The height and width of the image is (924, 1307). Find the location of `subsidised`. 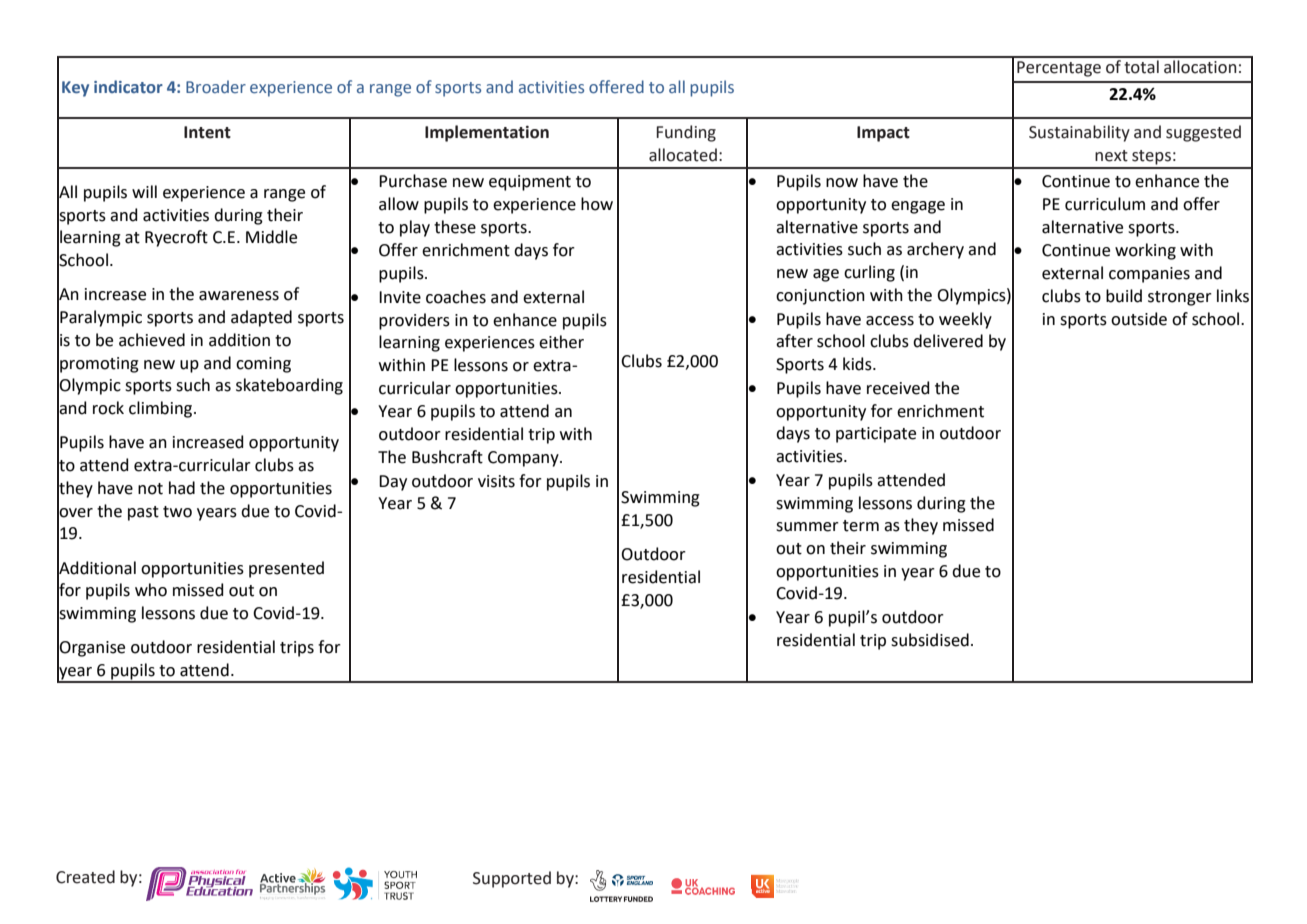

subsidised is located at coordinates (930, 640).
